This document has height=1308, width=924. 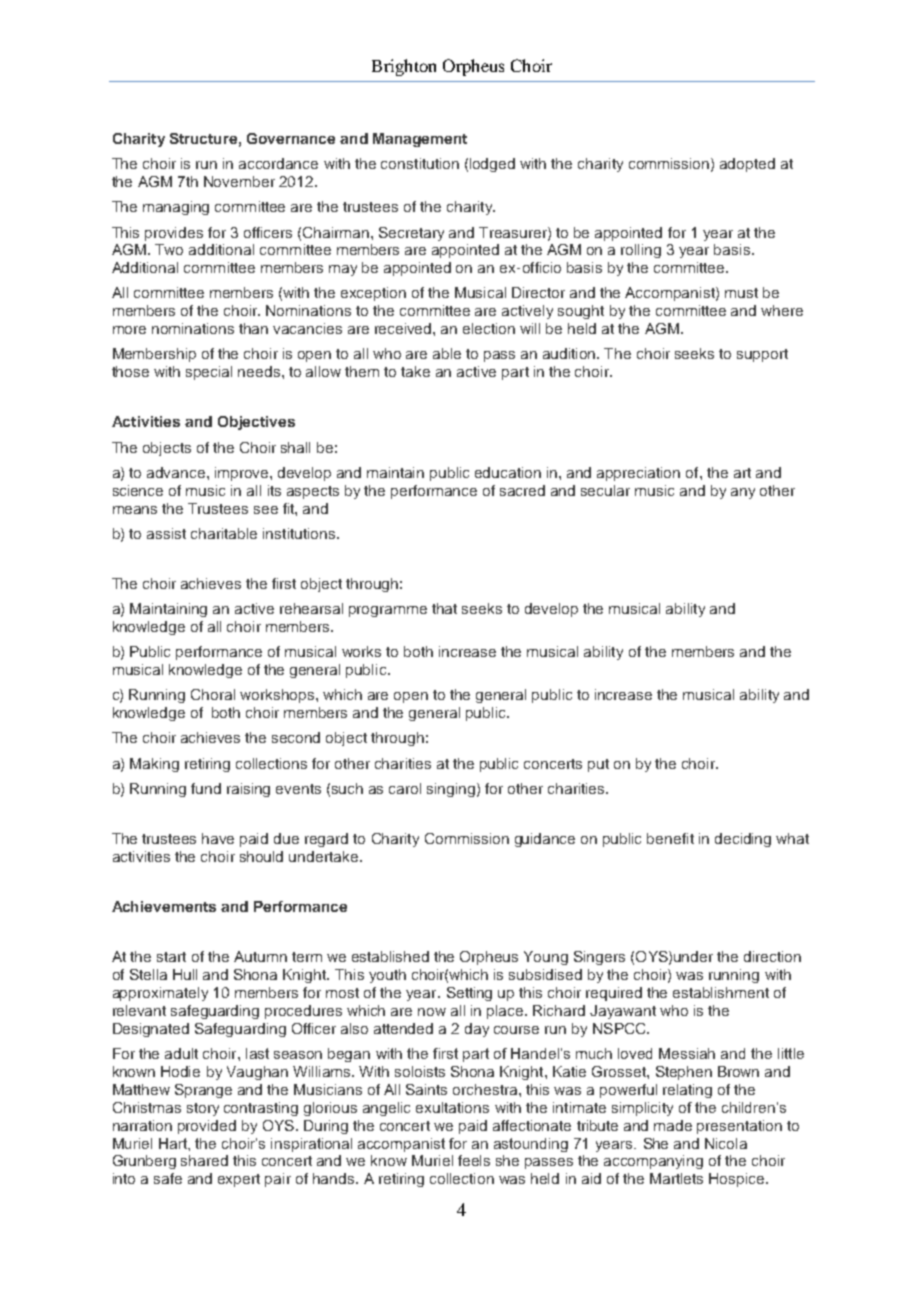 What do you see at coordinates (474, 1160) in the document?
I see `feels` at bounding box center [474, 1160].
